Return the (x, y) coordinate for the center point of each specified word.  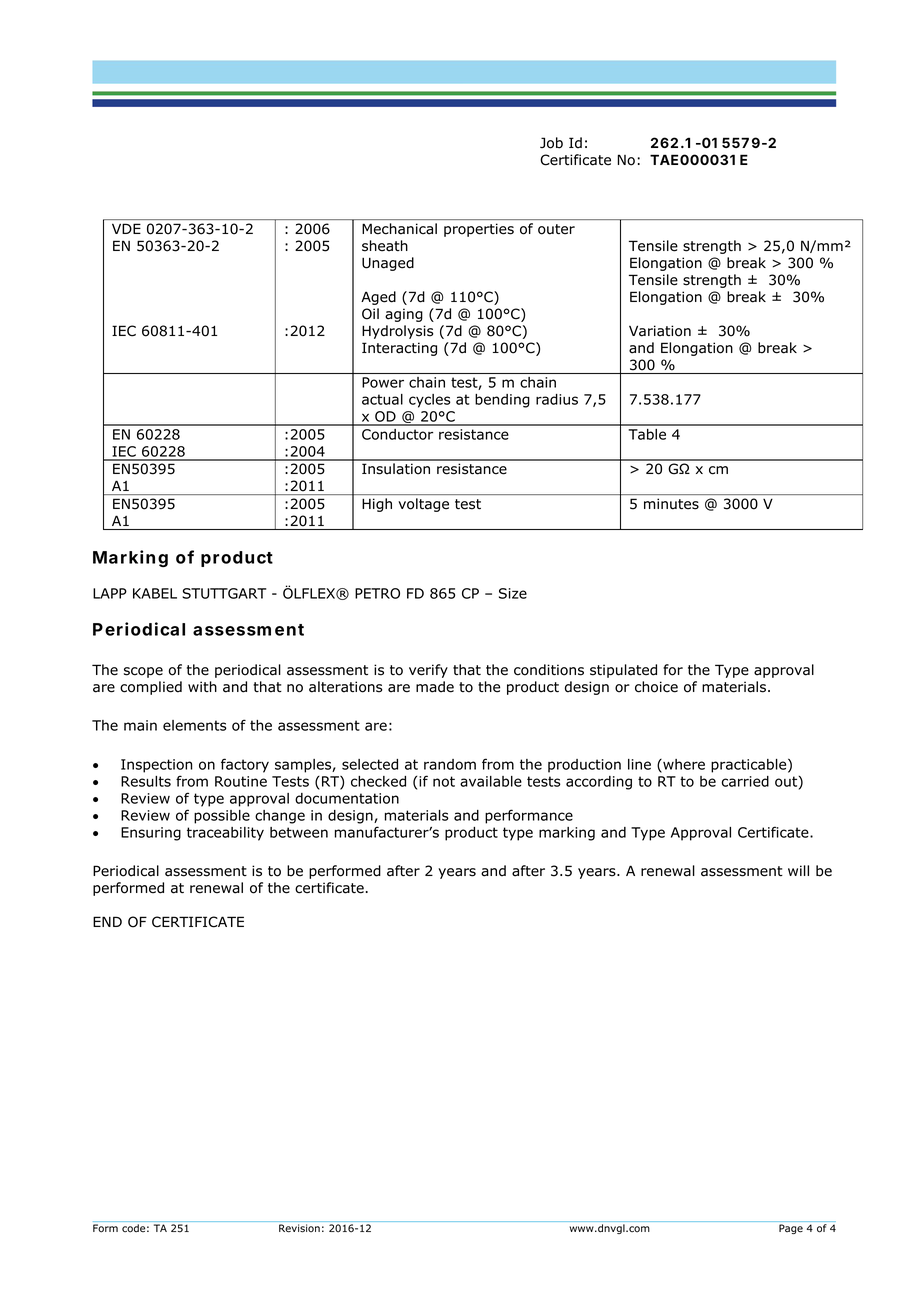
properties (479, 230)
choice (656, 687)
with (202, 686)
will (798, 870)
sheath (385, 246)
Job (551, 143)
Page (791, 1229)
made (435, 687)
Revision (299, 1228)
